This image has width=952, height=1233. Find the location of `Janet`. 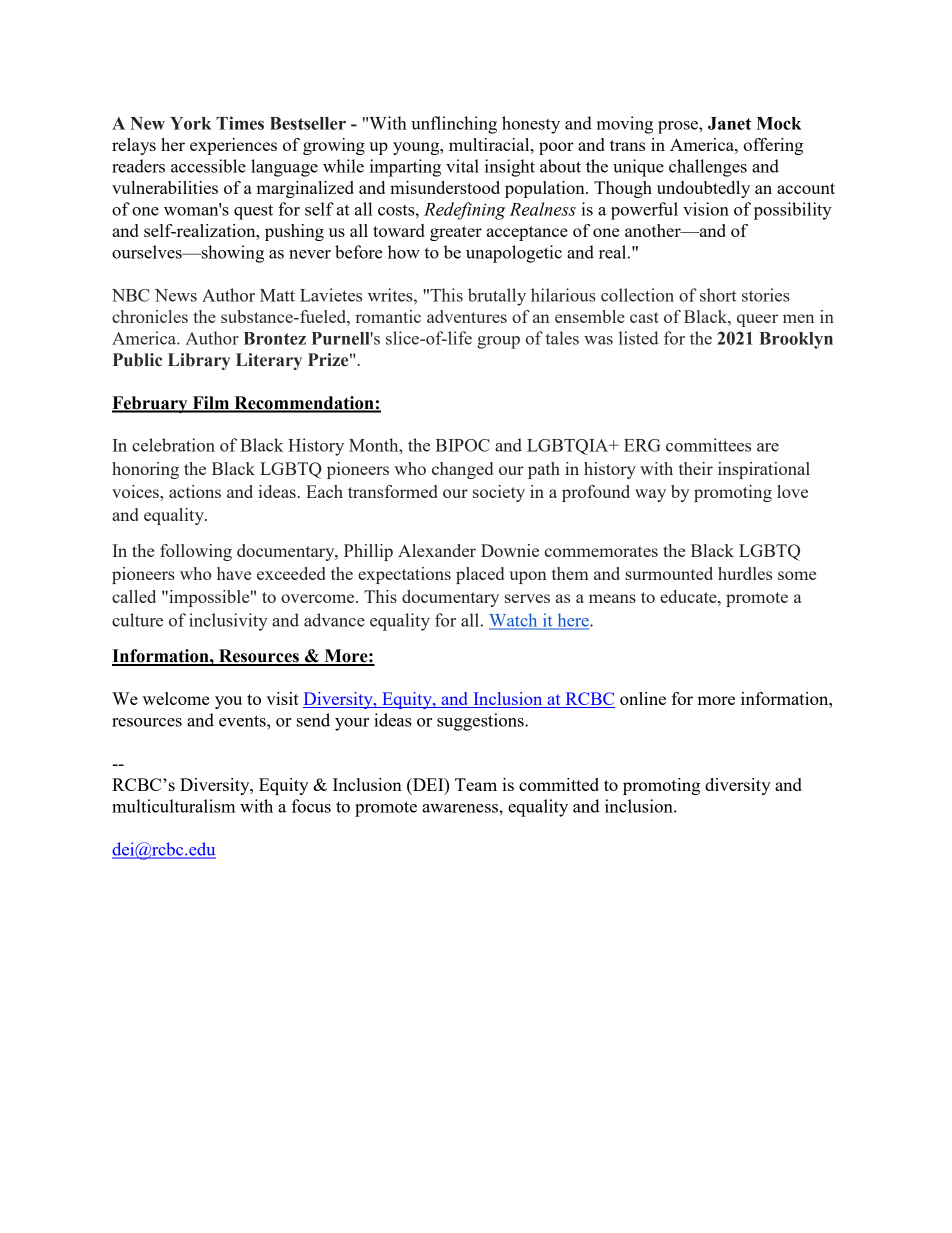

Janet is located at coordinates (729, 123).
